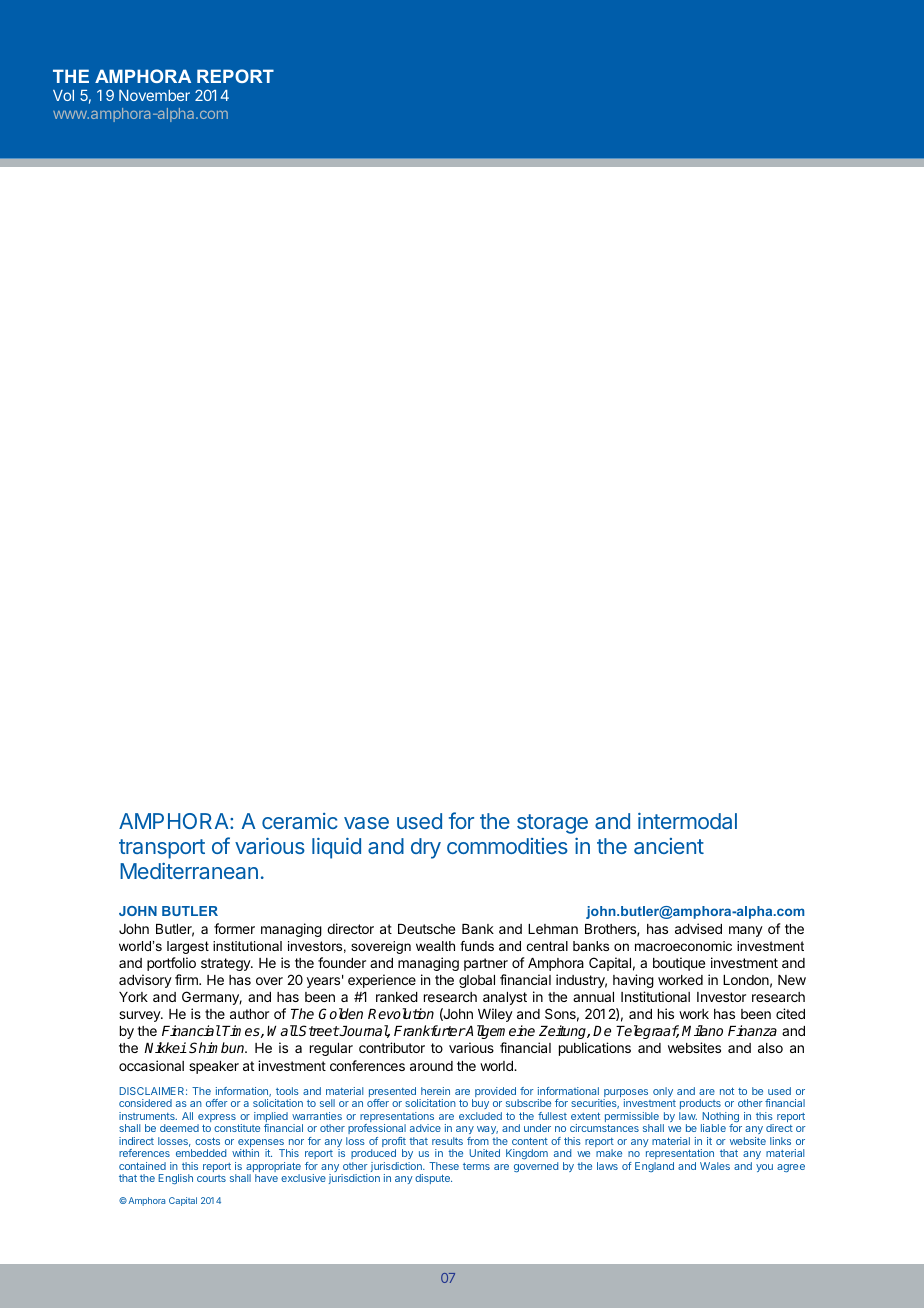  I want to click on intermodal, so click(687, 821).
